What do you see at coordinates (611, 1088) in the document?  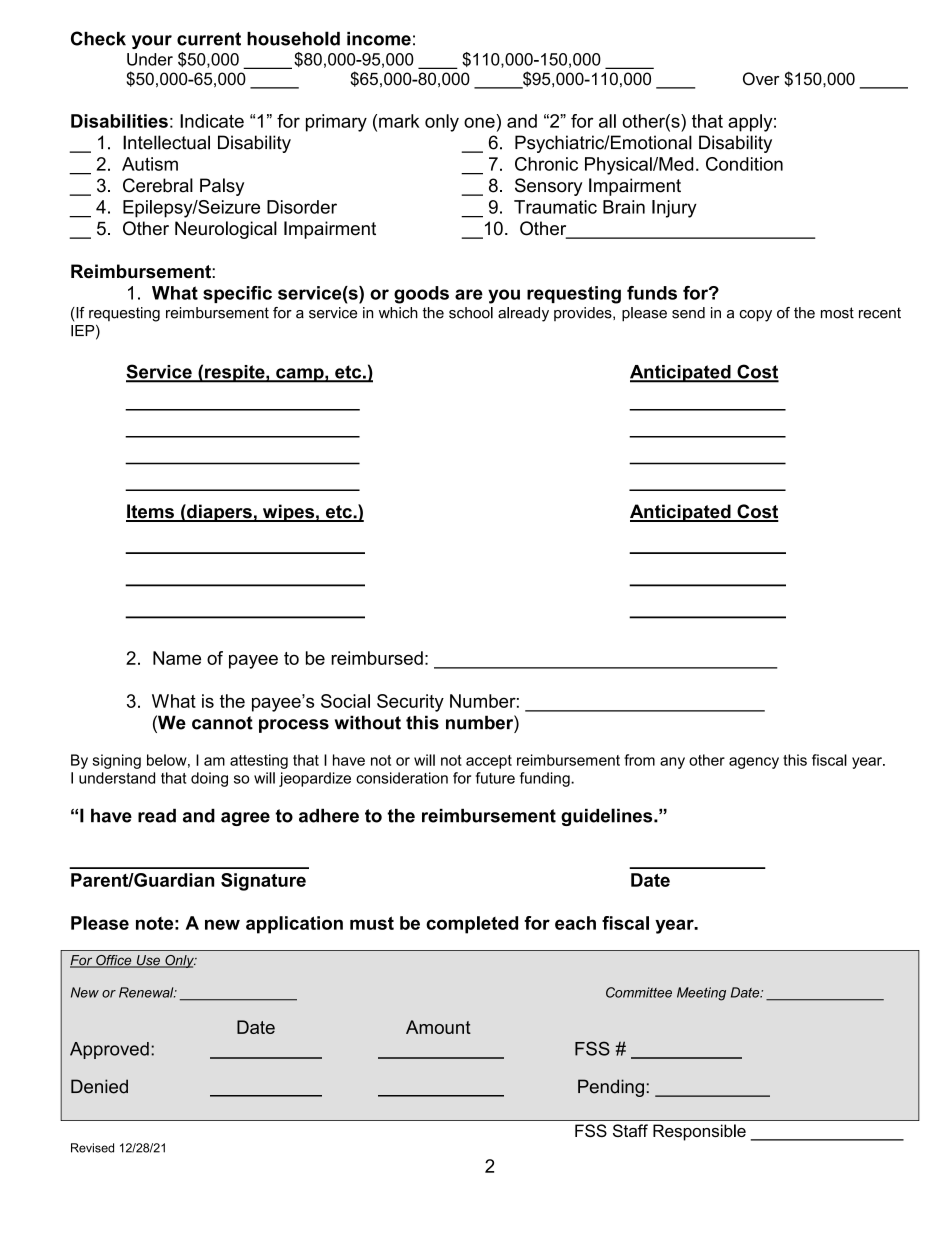 I see `Pending` at bounding box center [611, 1088].
